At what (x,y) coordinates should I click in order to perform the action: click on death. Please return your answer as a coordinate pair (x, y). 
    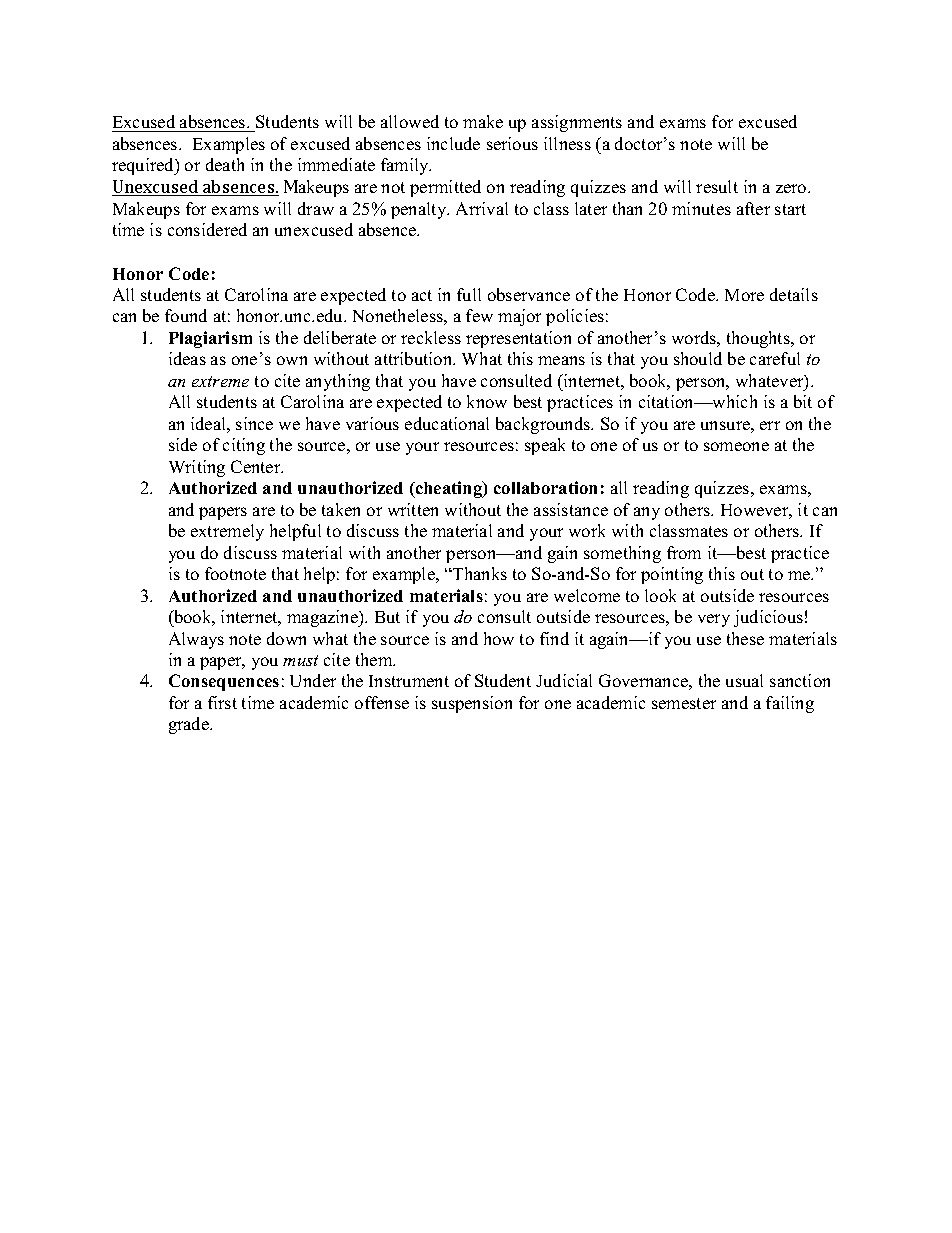
    Looking at the image, I should click on (225, 164).
